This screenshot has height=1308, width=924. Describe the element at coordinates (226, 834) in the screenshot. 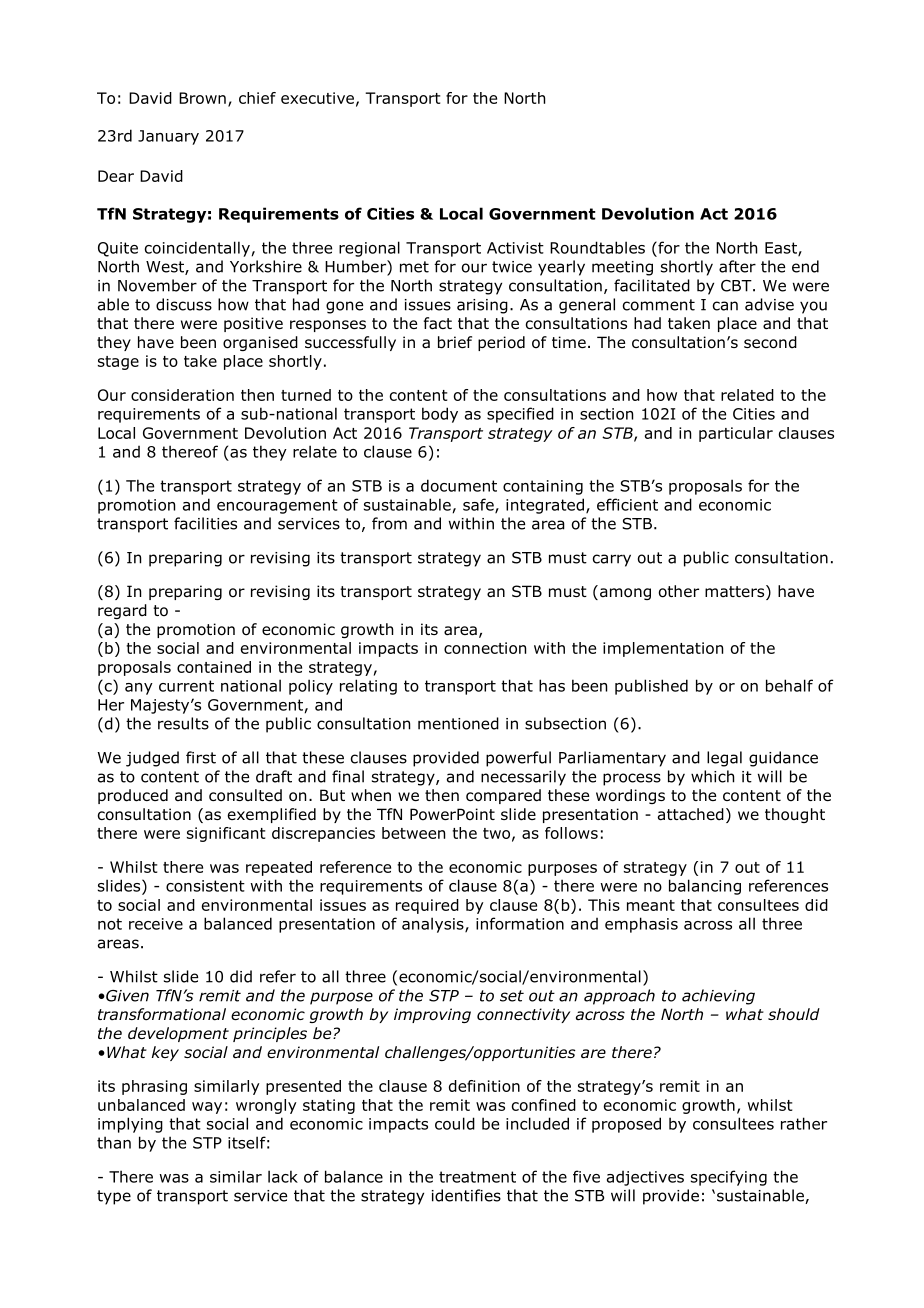

I see `significant` at that location.
